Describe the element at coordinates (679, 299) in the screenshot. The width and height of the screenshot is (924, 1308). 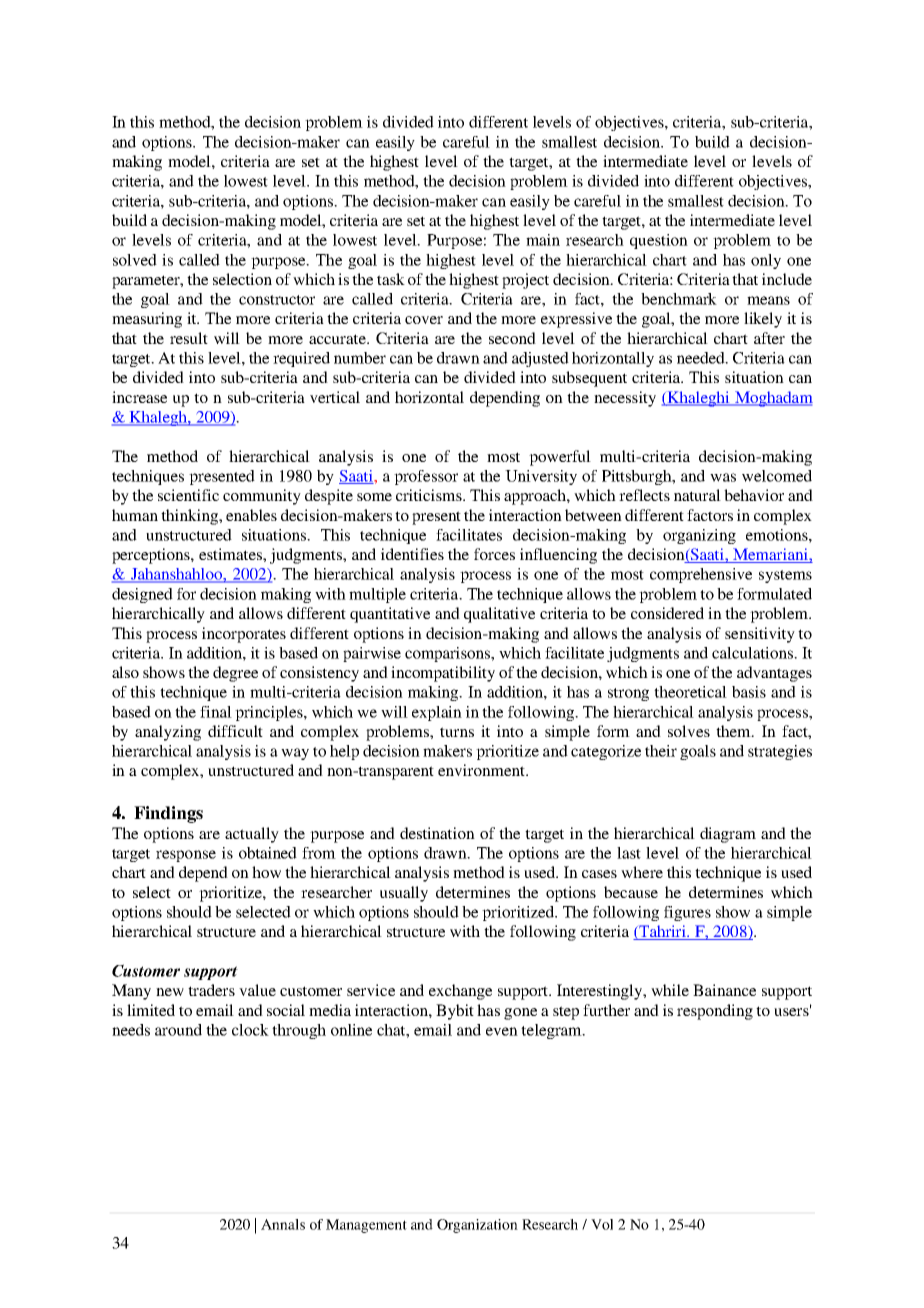
I see `benchmark` at that location.
